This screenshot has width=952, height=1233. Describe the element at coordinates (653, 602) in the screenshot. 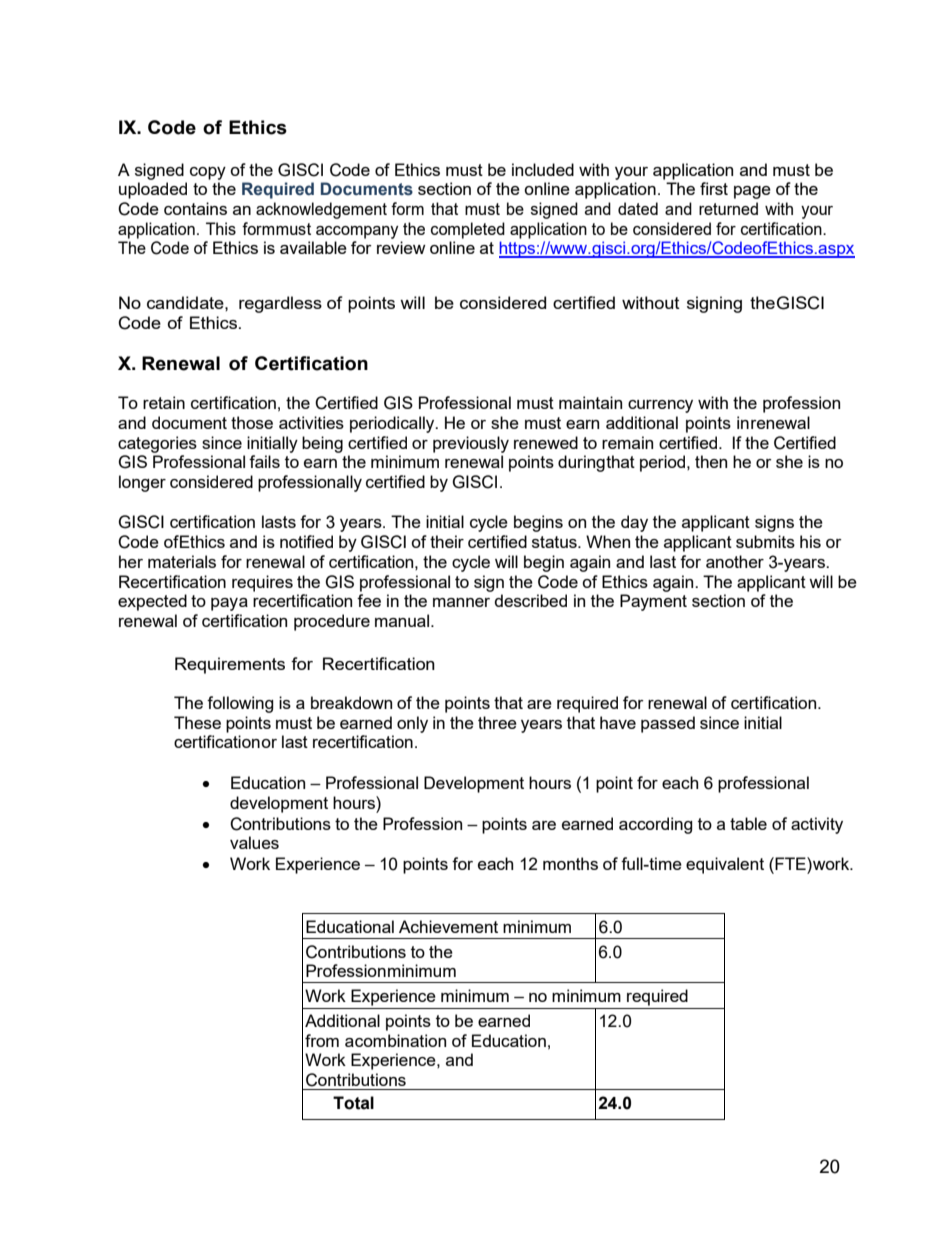

I see `Payment` at that location.
